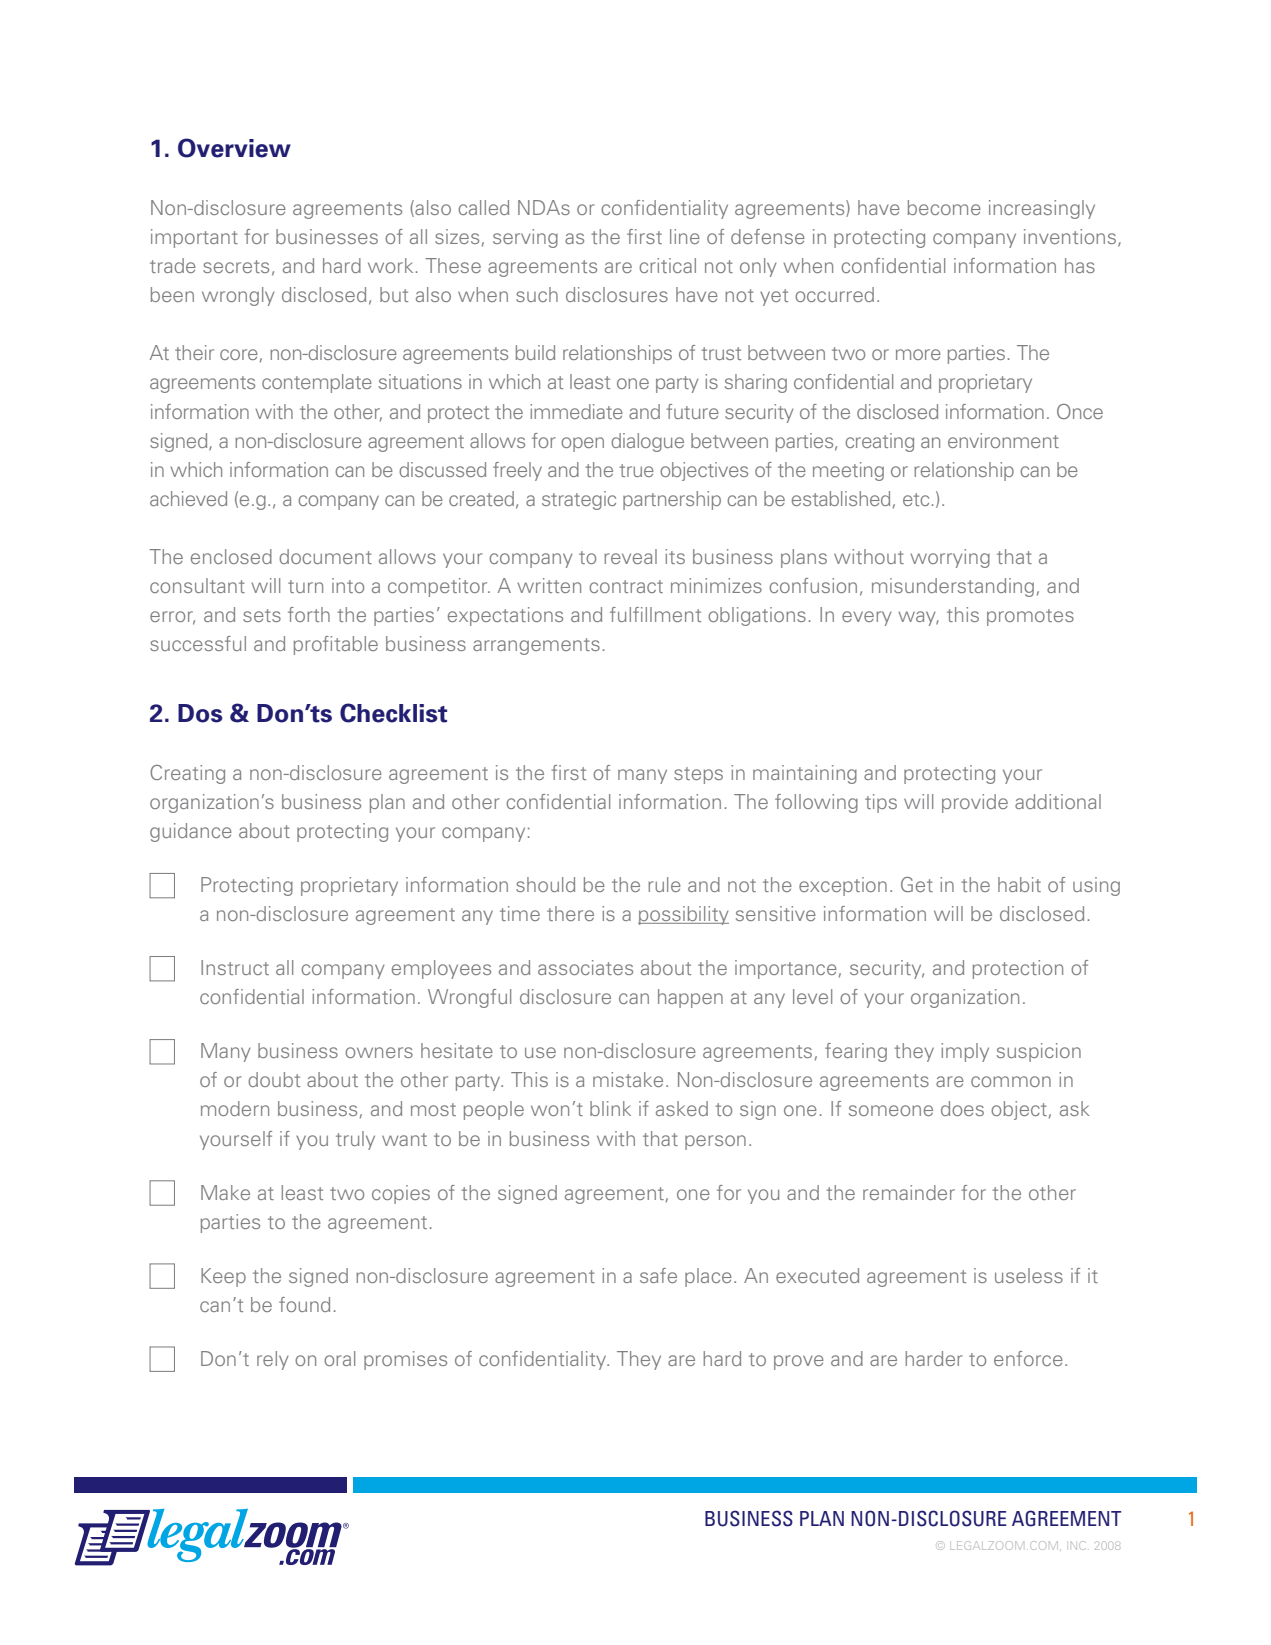 The height and width of the screenshot is (1645, 1271). Describe the element at coordinates (944, 207) in the screenshot. I see `become` at that location.
